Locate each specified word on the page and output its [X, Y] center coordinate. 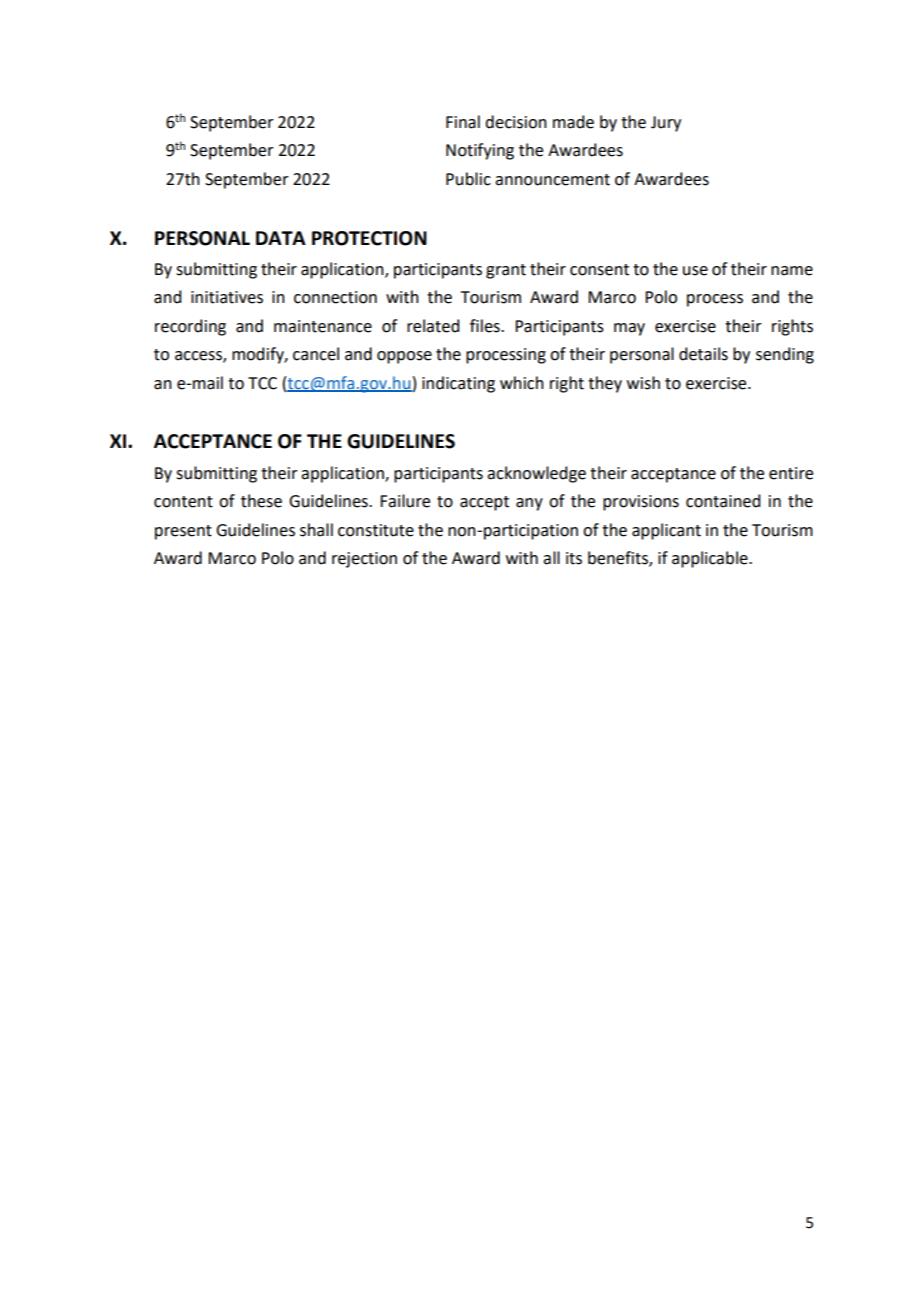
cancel [316, 354]
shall [316, 530]
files [486, 326]
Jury [666, 124]
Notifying [480, 151]
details [703, 354]
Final [463, 122]
